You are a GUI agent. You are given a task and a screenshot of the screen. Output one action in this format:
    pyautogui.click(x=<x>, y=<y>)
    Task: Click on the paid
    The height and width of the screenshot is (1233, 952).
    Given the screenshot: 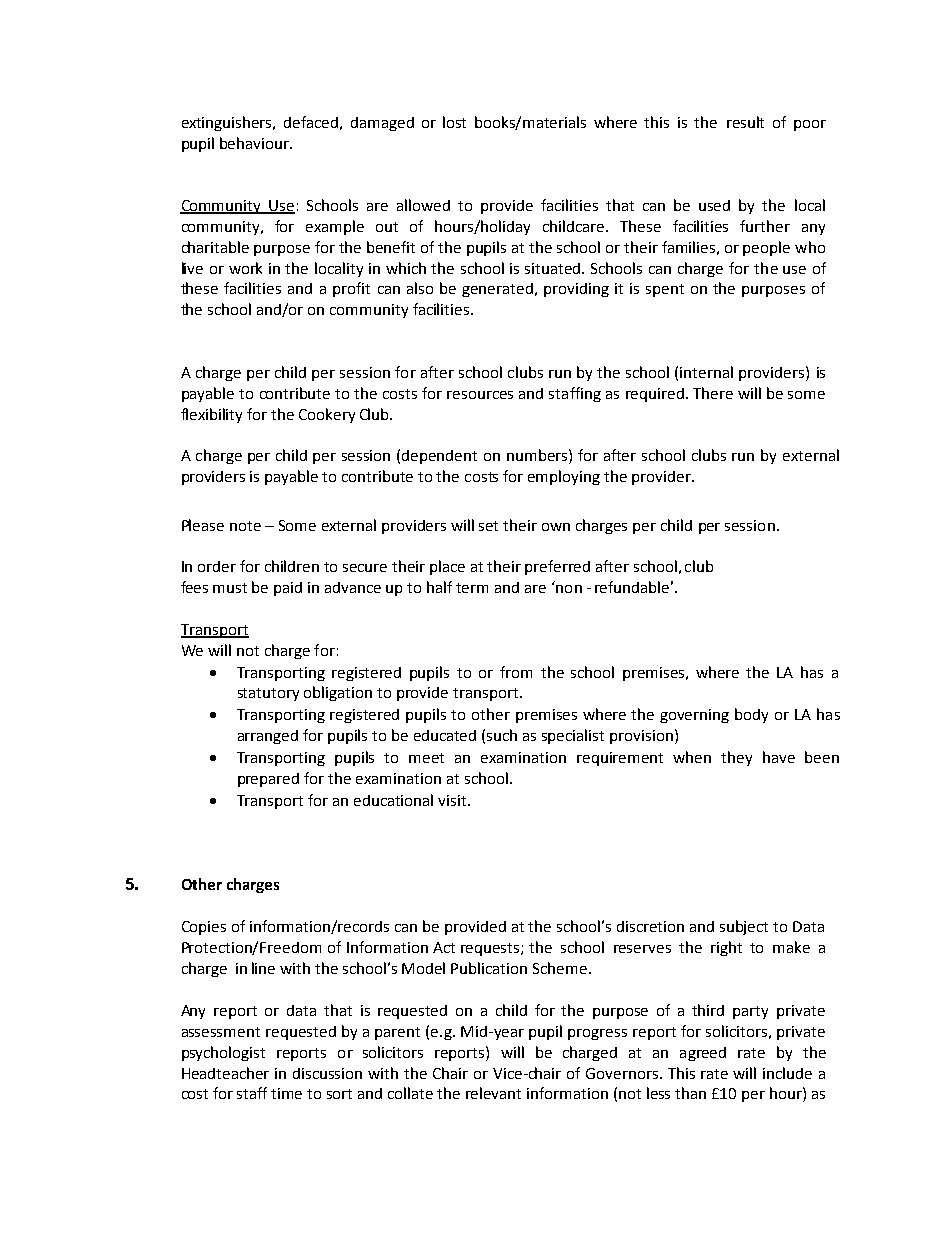 What is the action you would take?
    pyautogui.click(x=288, y=589)
